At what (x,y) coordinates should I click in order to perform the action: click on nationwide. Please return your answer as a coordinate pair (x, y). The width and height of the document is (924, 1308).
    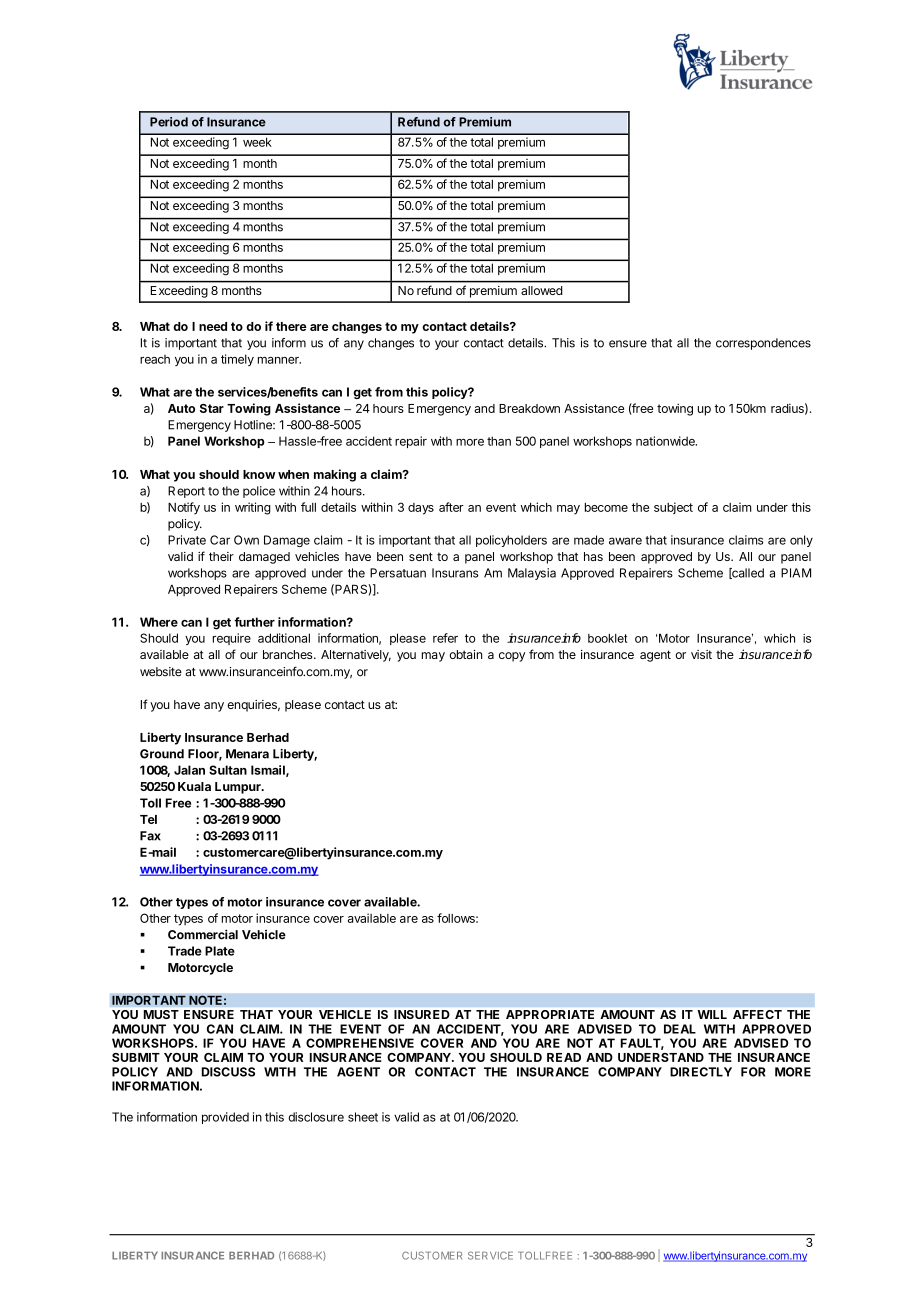
    Looking at the image, I should click on (666, 441).
